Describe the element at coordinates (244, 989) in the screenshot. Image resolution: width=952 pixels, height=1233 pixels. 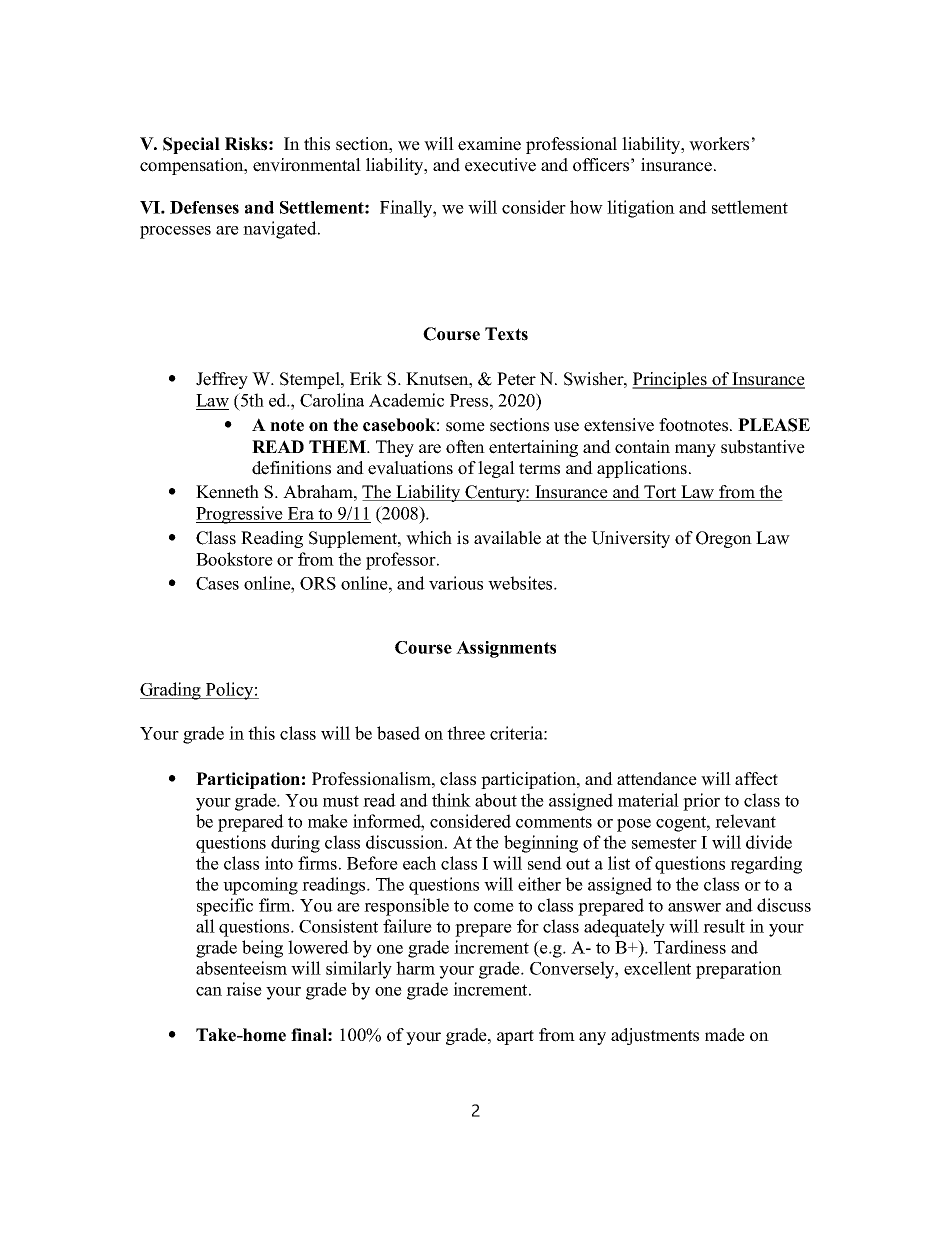
I see `raise` at that location.
